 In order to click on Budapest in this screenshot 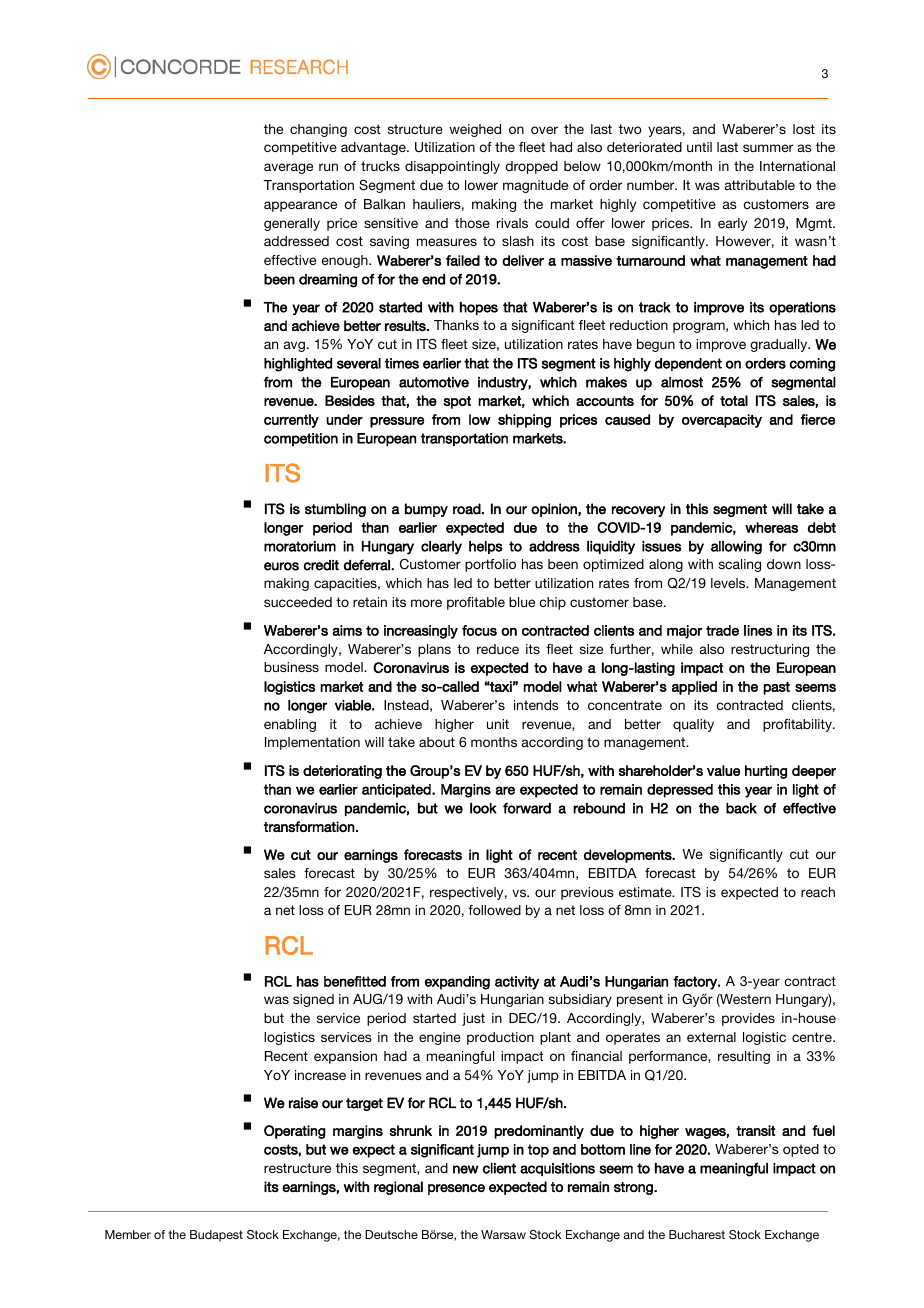, I will do `click(216, 1236)`.
